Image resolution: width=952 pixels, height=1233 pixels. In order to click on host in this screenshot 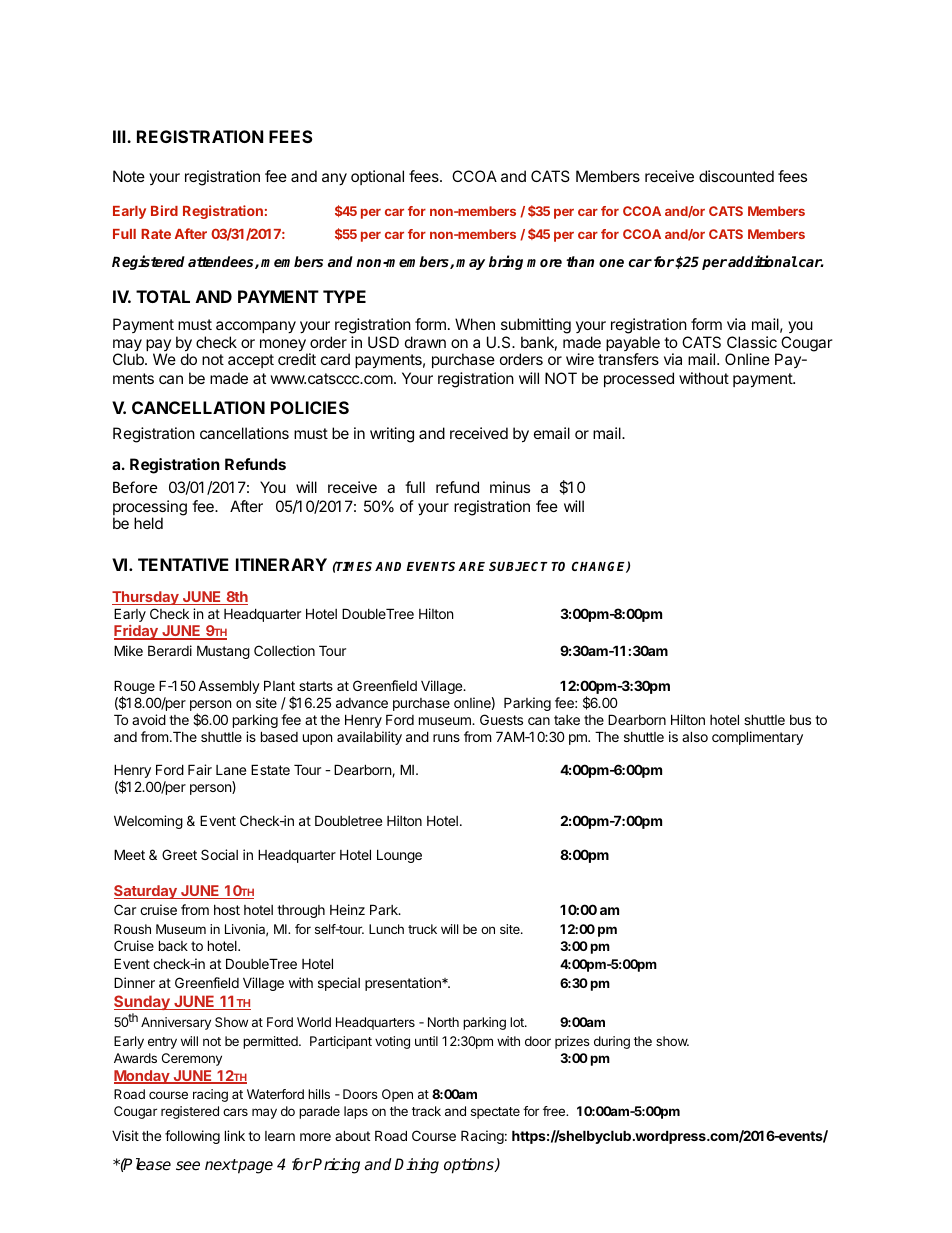, I will do `click(227, 910)`.
